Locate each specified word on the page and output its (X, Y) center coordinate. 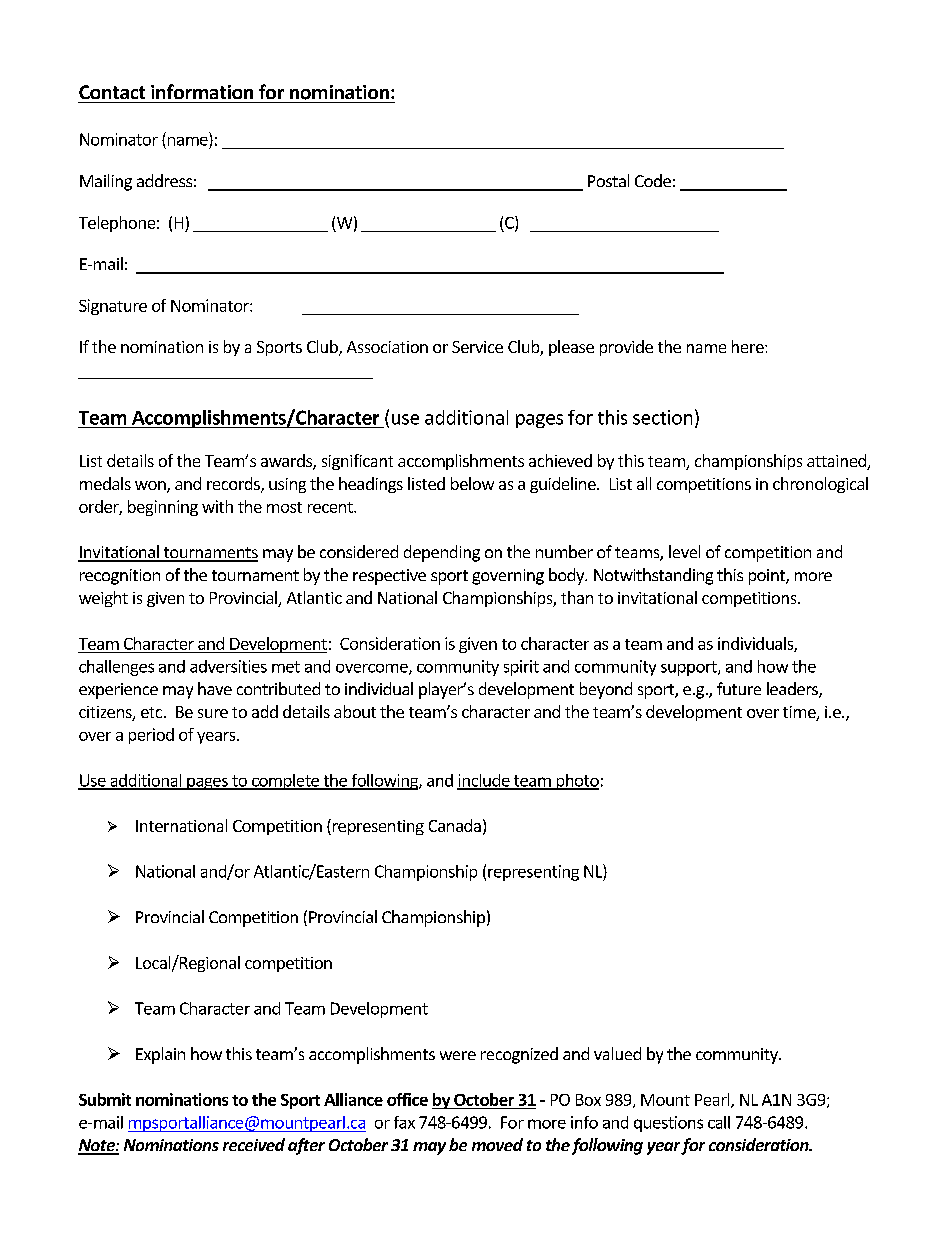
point (768, 577)
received (254, 1144)
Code (653, 180)
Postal (608, 180)
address (164, 180)
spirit (521, 668)
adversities (228, 666)
